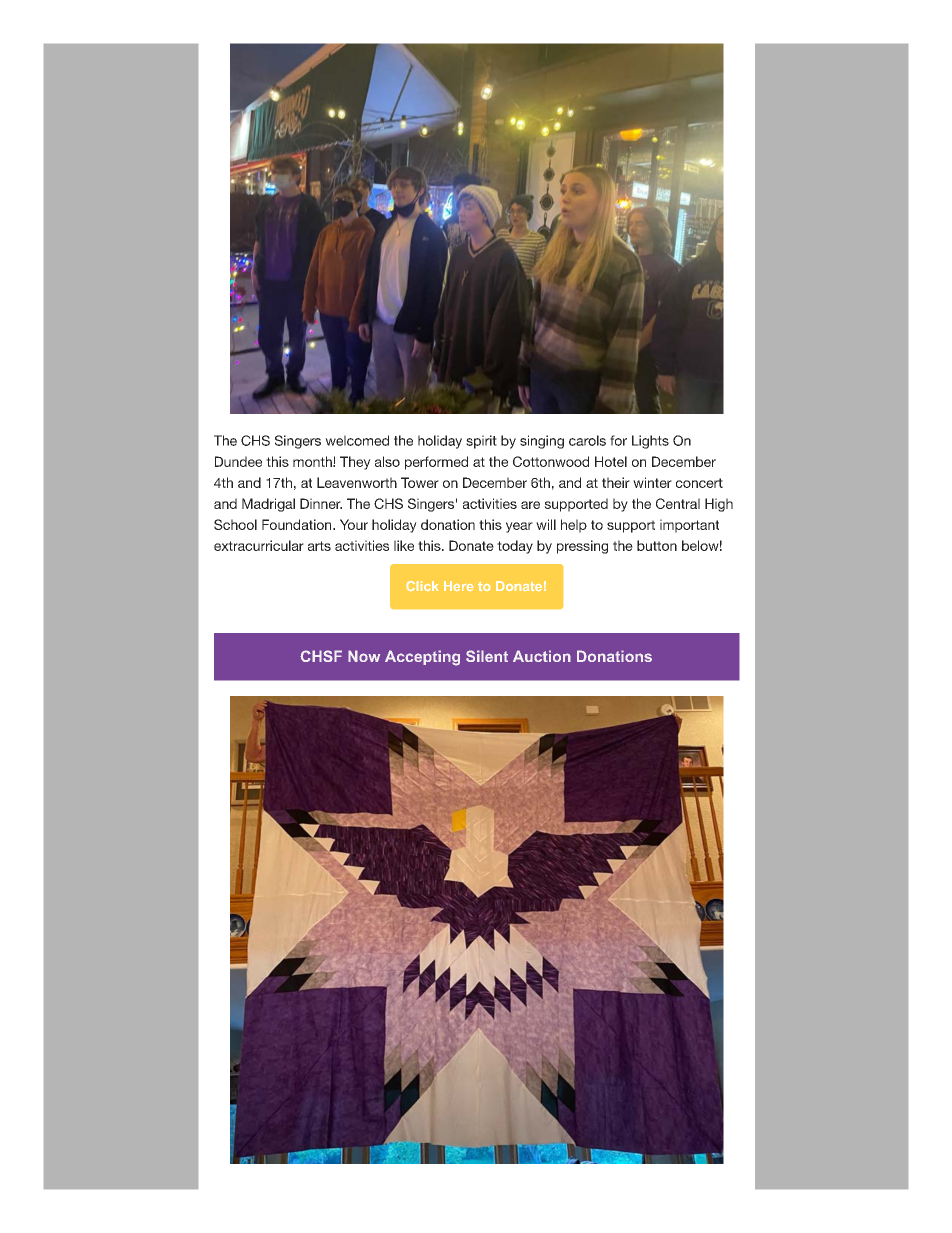 The height and width of the screenshot is (1233, 952). I want to click on Auction, so click(542, 656).
